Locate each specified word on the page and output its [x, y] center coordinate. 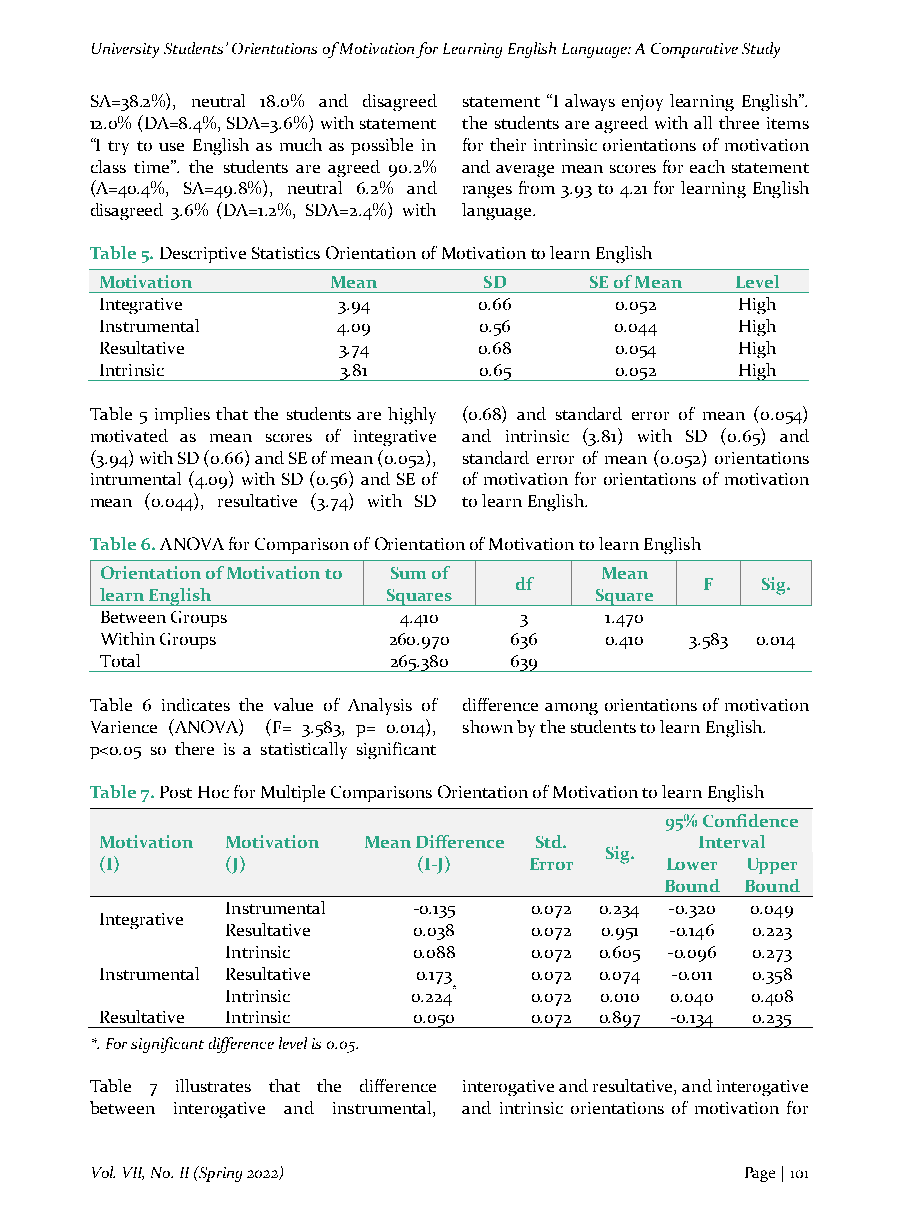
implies [182, 415]
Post [176, 792]
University [125, 50]
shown [488, 726]
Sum [408, 573]
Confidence [750, 820]
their [508, 144]
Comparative [694, 50]
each [707, 166]
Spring [219, 1174]
